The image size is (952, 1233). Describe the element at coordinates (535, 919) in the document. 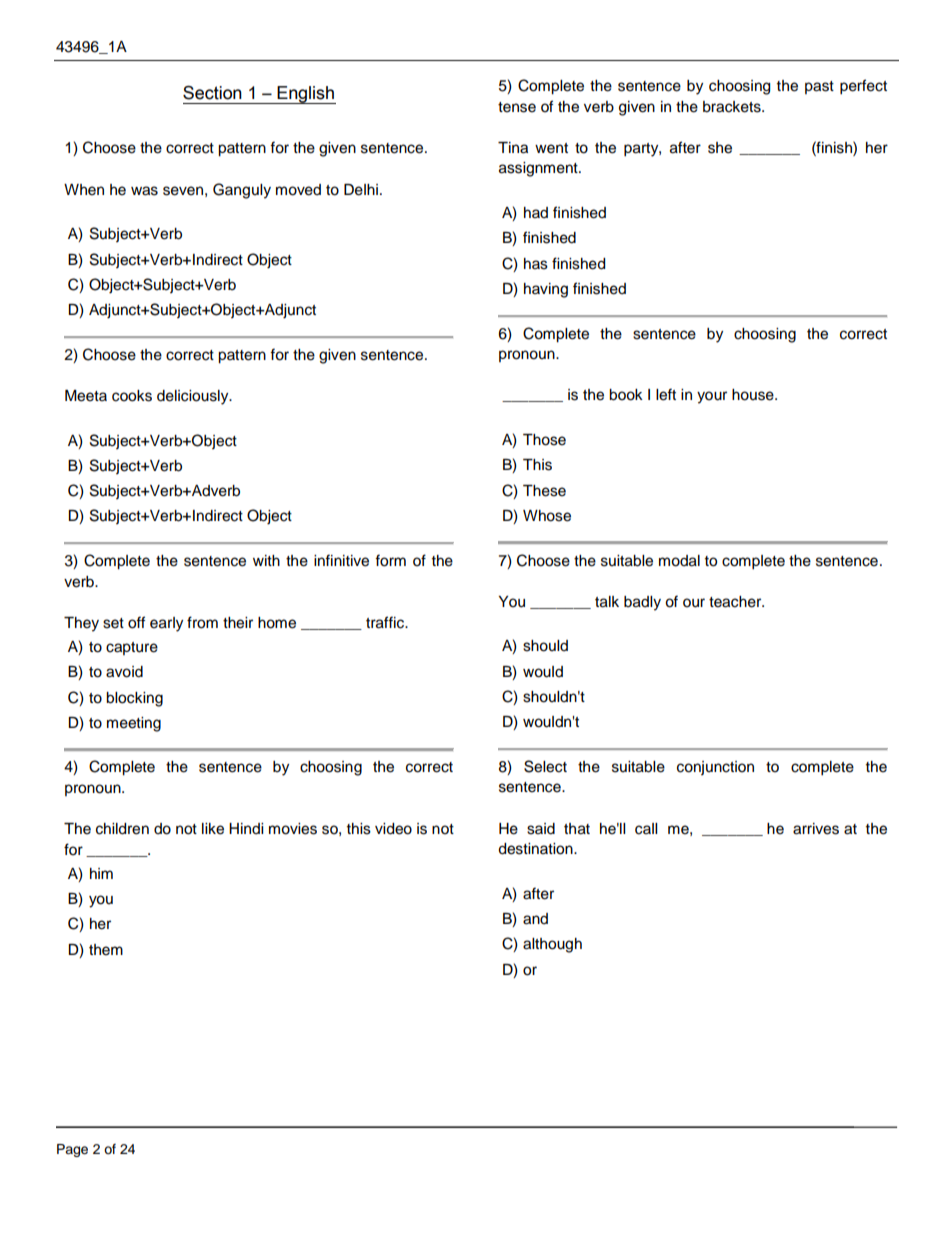

I see `and` at that location.
